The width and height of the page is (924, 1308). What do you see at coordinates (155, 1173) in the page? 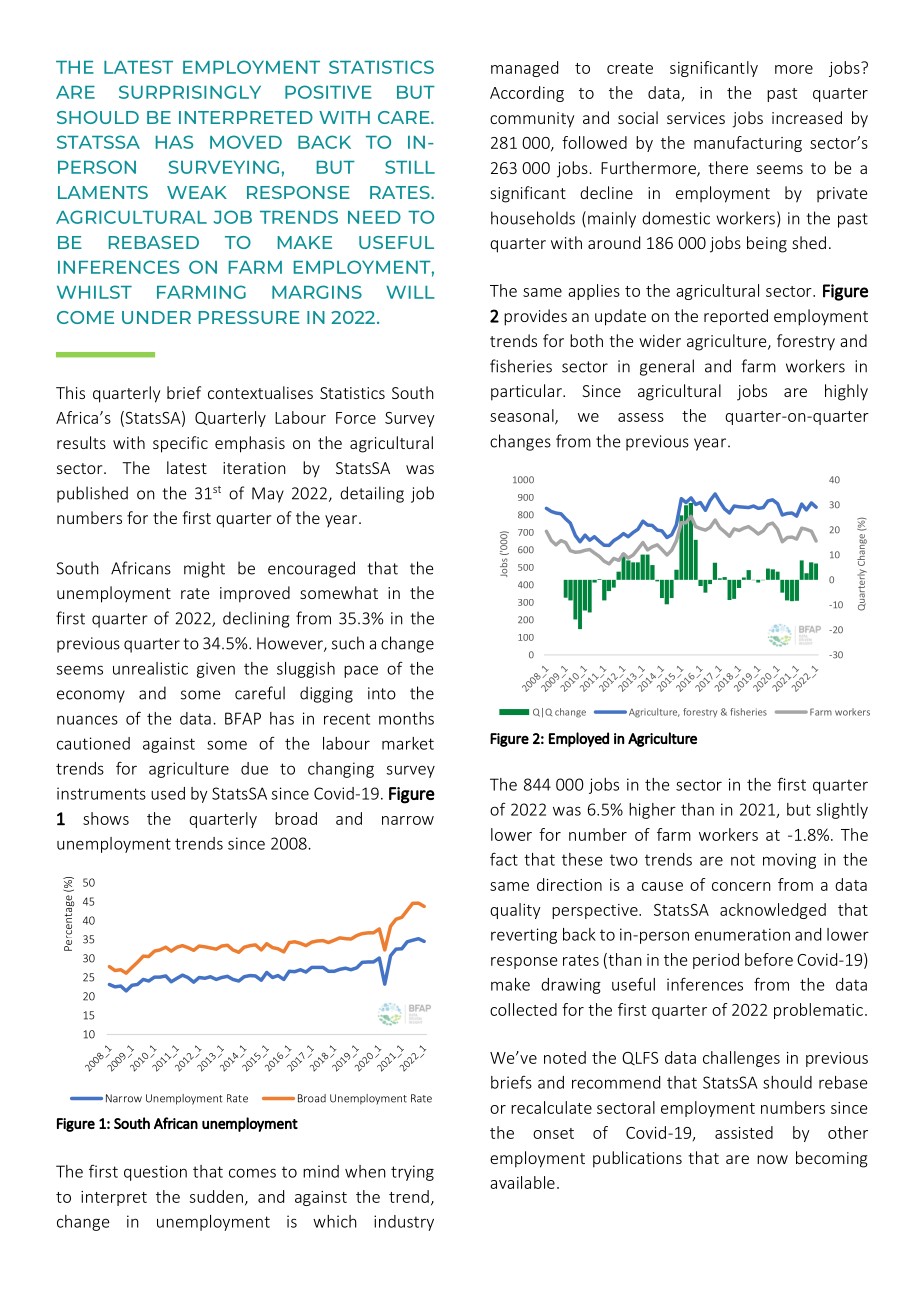
I see `question` at bounding box center [155, 1173].
